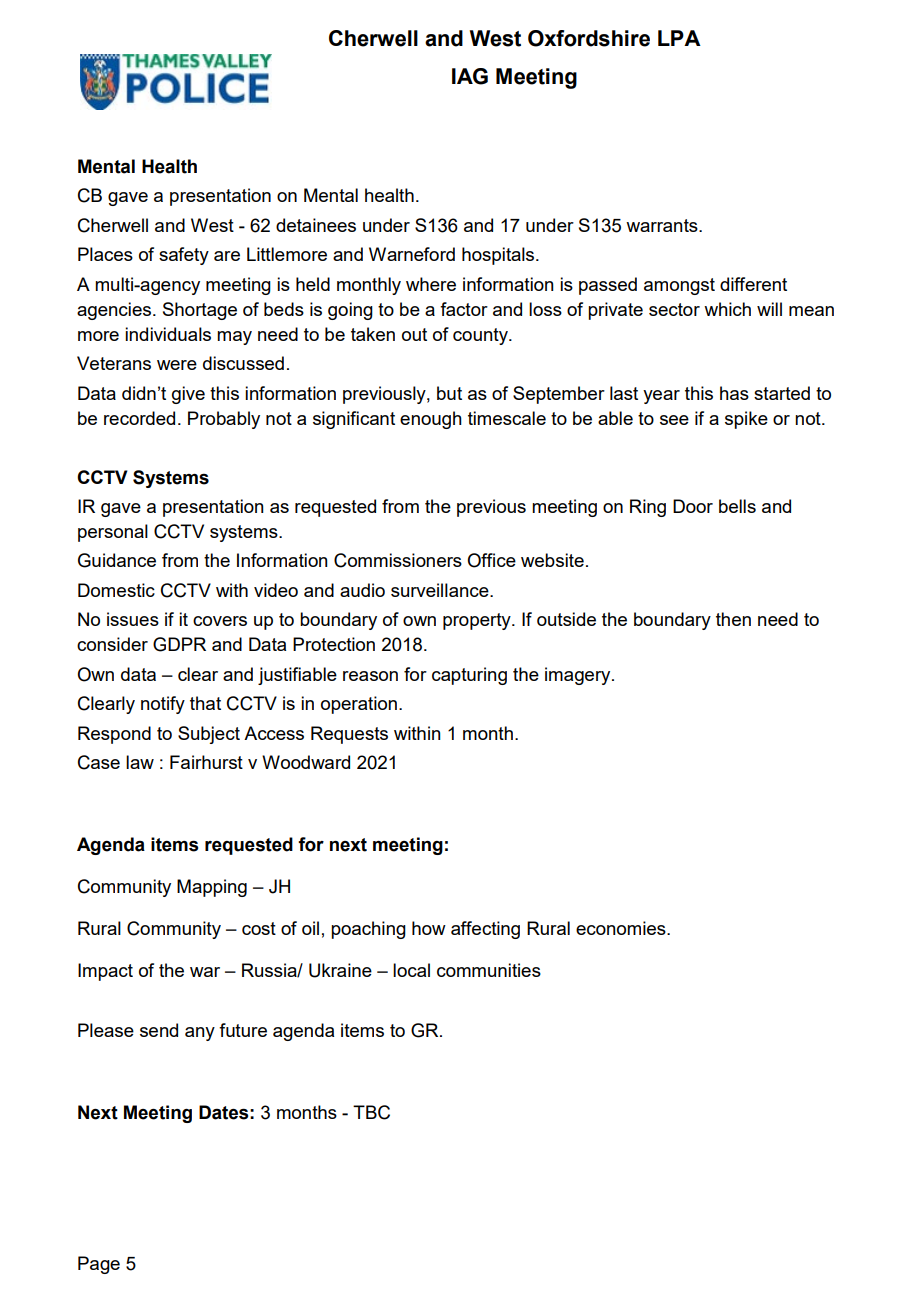 The image size is (924, 1308). Describe the element at coordinates (679, 38) in the screenshot. I see `LPA` at that location.
